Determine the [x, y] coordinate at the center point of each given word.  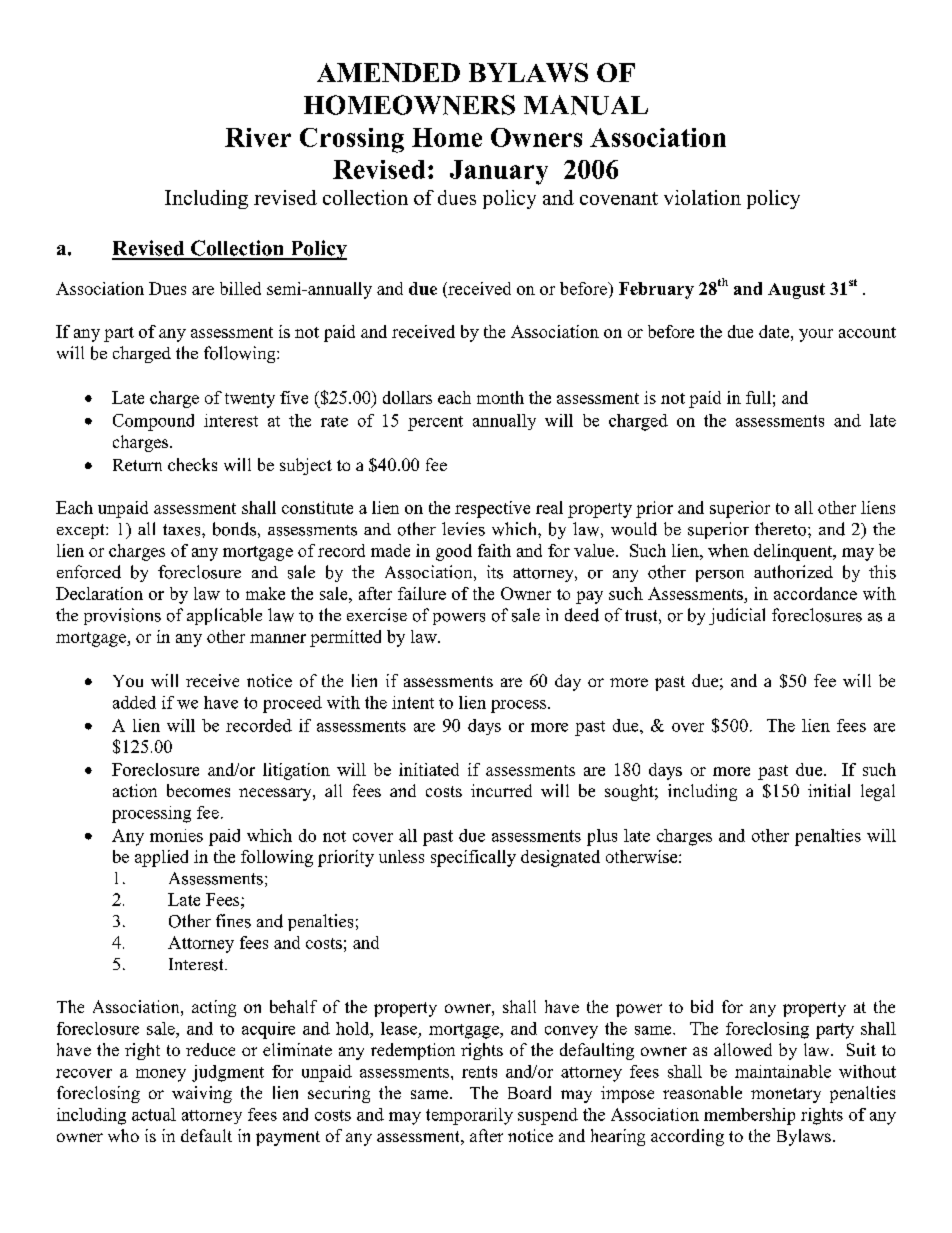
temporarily [469, 1116]
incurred [501, 790]
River [258, 137]
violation [702, 197]
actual [154, 1114]
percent [435, 423]
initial [829, 790]
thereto [782, 529]
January [499, 172]
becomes [198, 790]
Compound [153, 422]
